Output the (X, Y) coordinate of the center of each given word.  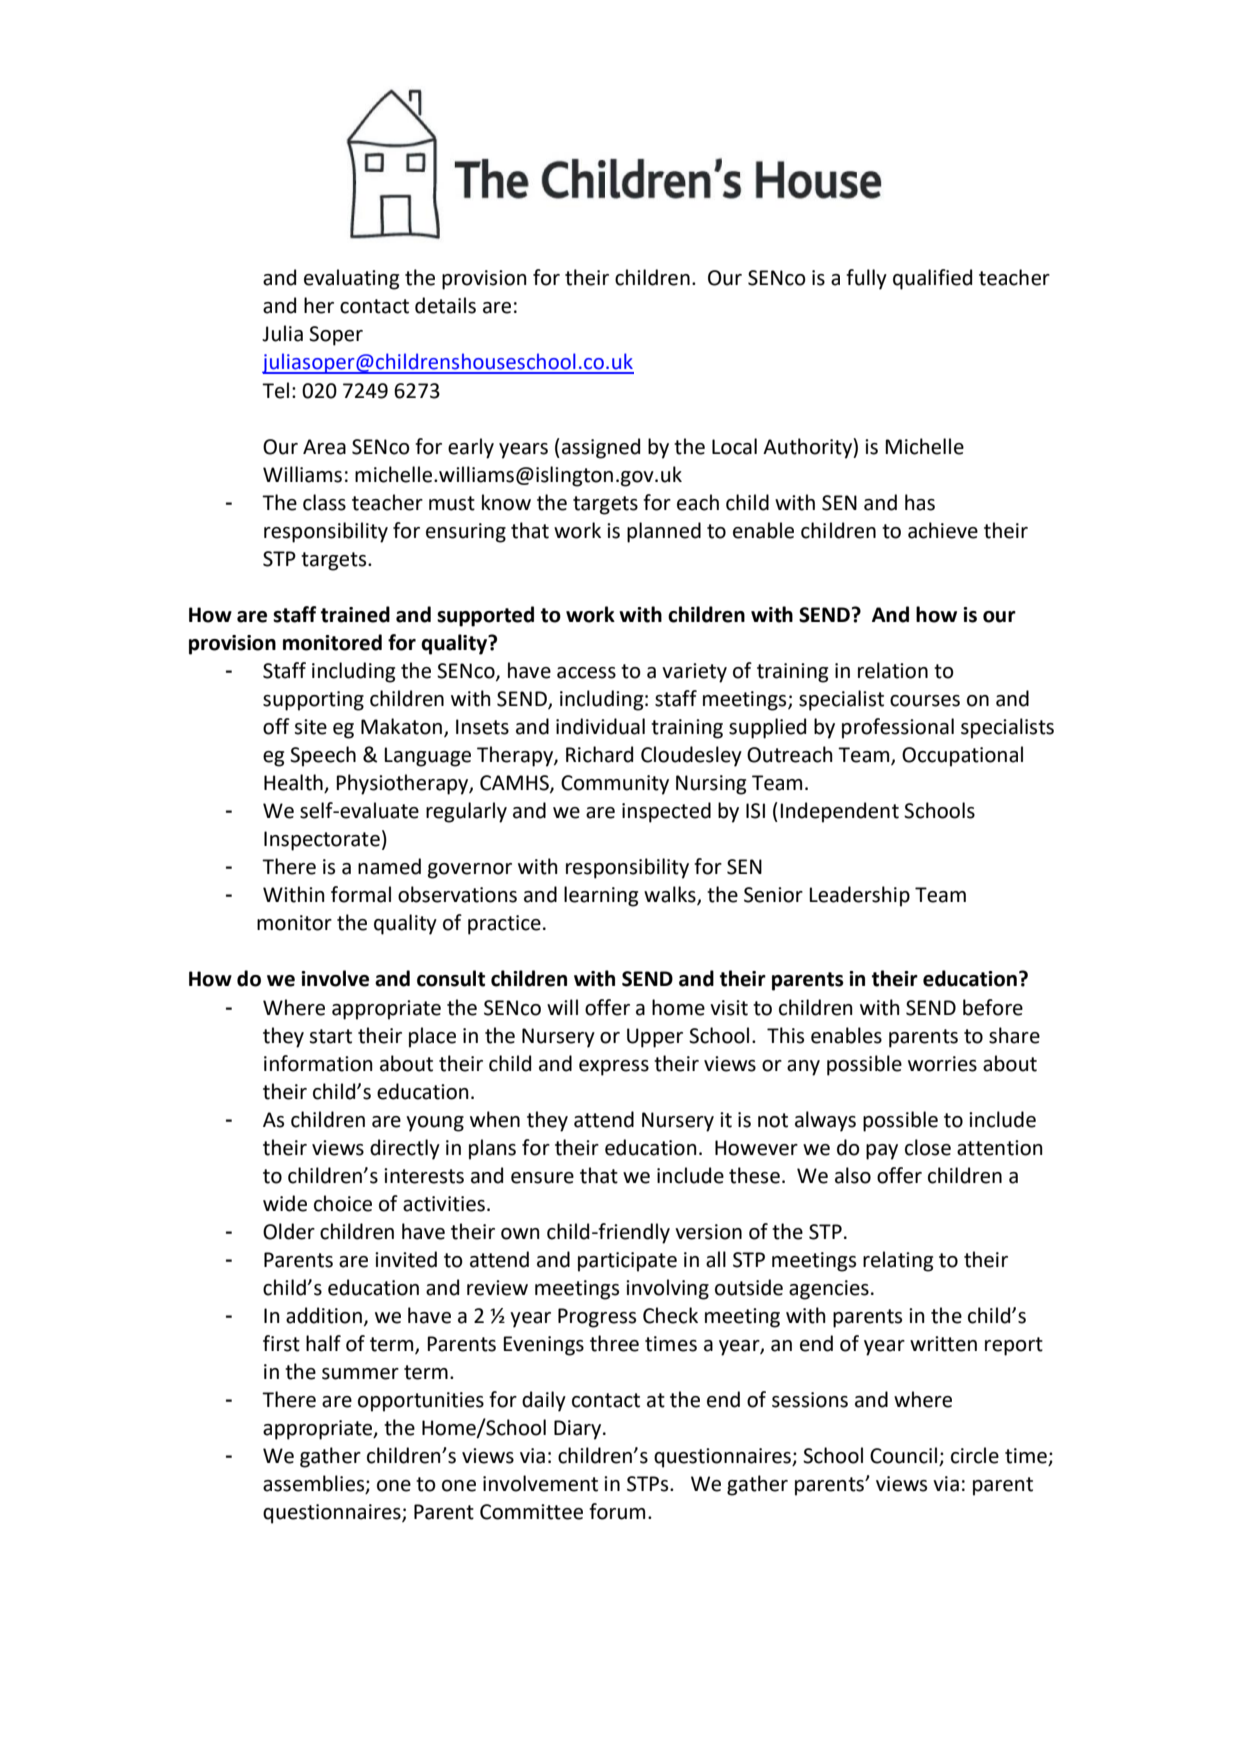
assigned (601, 448)
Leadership (860, 896)
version (708, 1232)
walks (671, 895)
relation (893, 670)
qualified (932, 279)
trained (355, 614)
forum (617, 1511)
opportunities (421, 1402)
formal (361, 894)
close (928, 1147)
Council (903, 1455)
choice (343, 1203)
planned (664, 532)
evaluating (351, 279)
